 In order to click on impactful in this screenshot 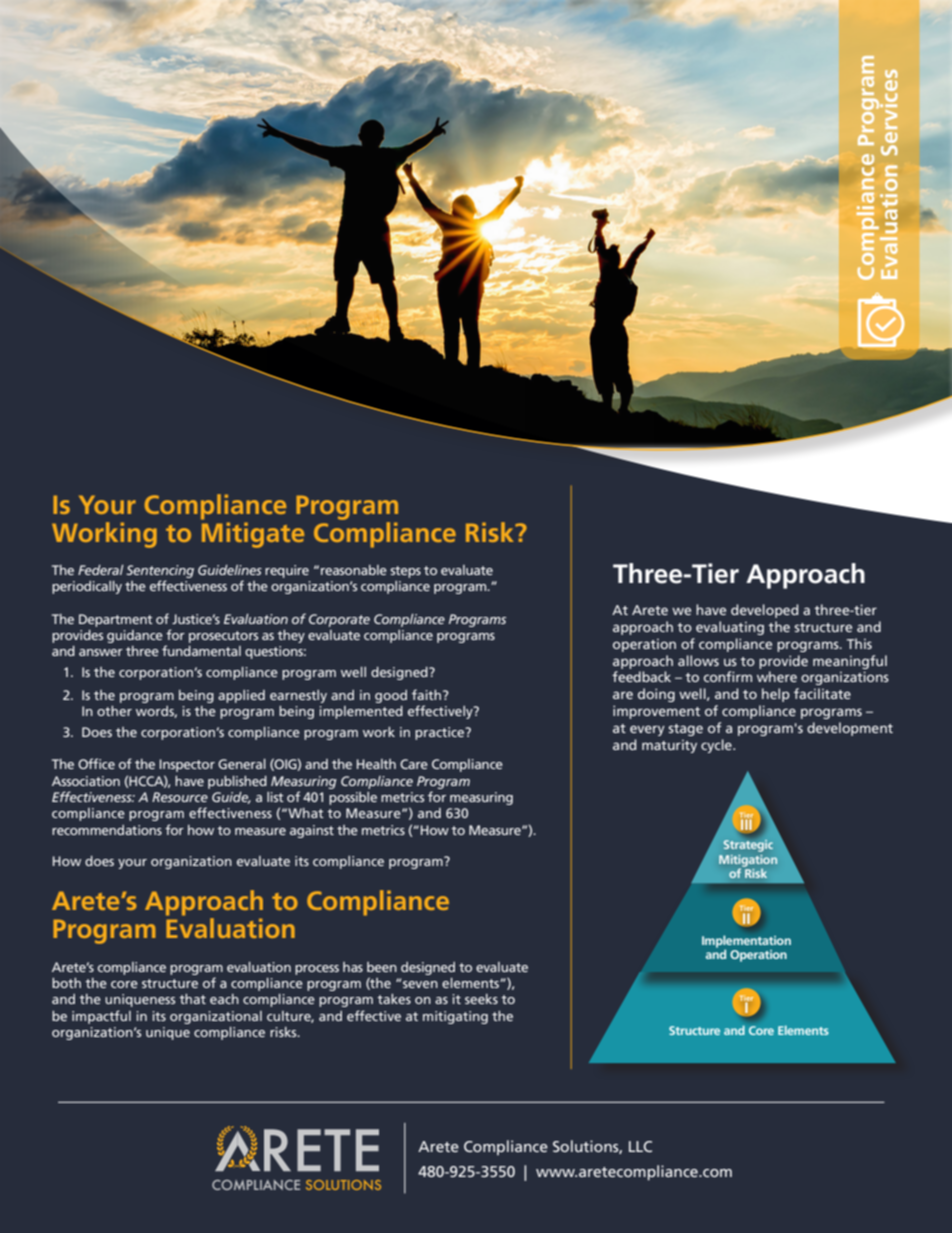, I will do `click(101, 1017)`.
